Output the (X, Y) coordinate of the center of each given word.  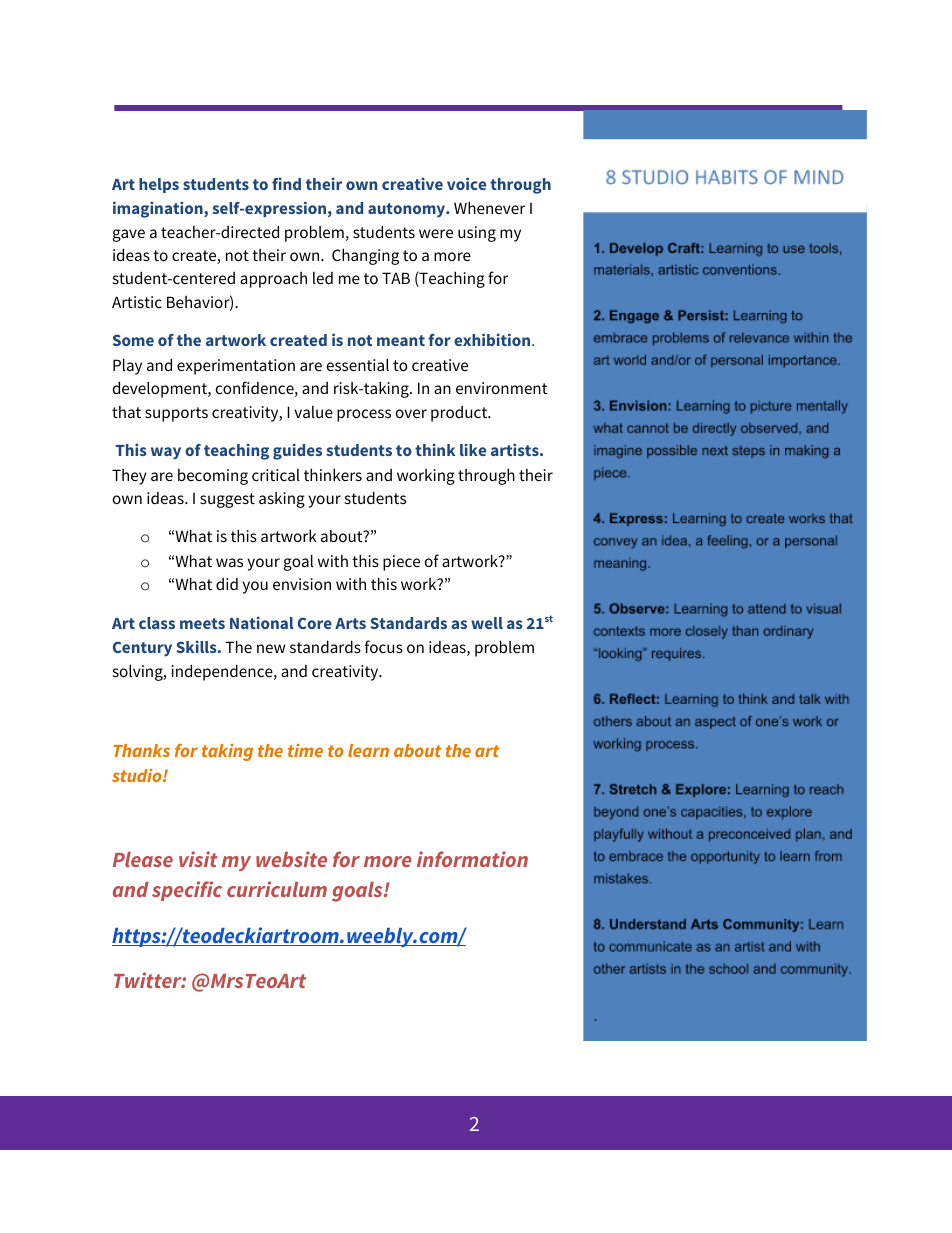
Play (127, 367)
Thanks (142, 750)
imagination (159, 209)
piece (401, 563)
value (313, 412)
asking (282, 500)
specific (187, 891)
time (305, 750)
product (460, 414)
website (291, 859)
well (487, 623)
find (286, 183)
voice (466, 183)
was (229, 562)
